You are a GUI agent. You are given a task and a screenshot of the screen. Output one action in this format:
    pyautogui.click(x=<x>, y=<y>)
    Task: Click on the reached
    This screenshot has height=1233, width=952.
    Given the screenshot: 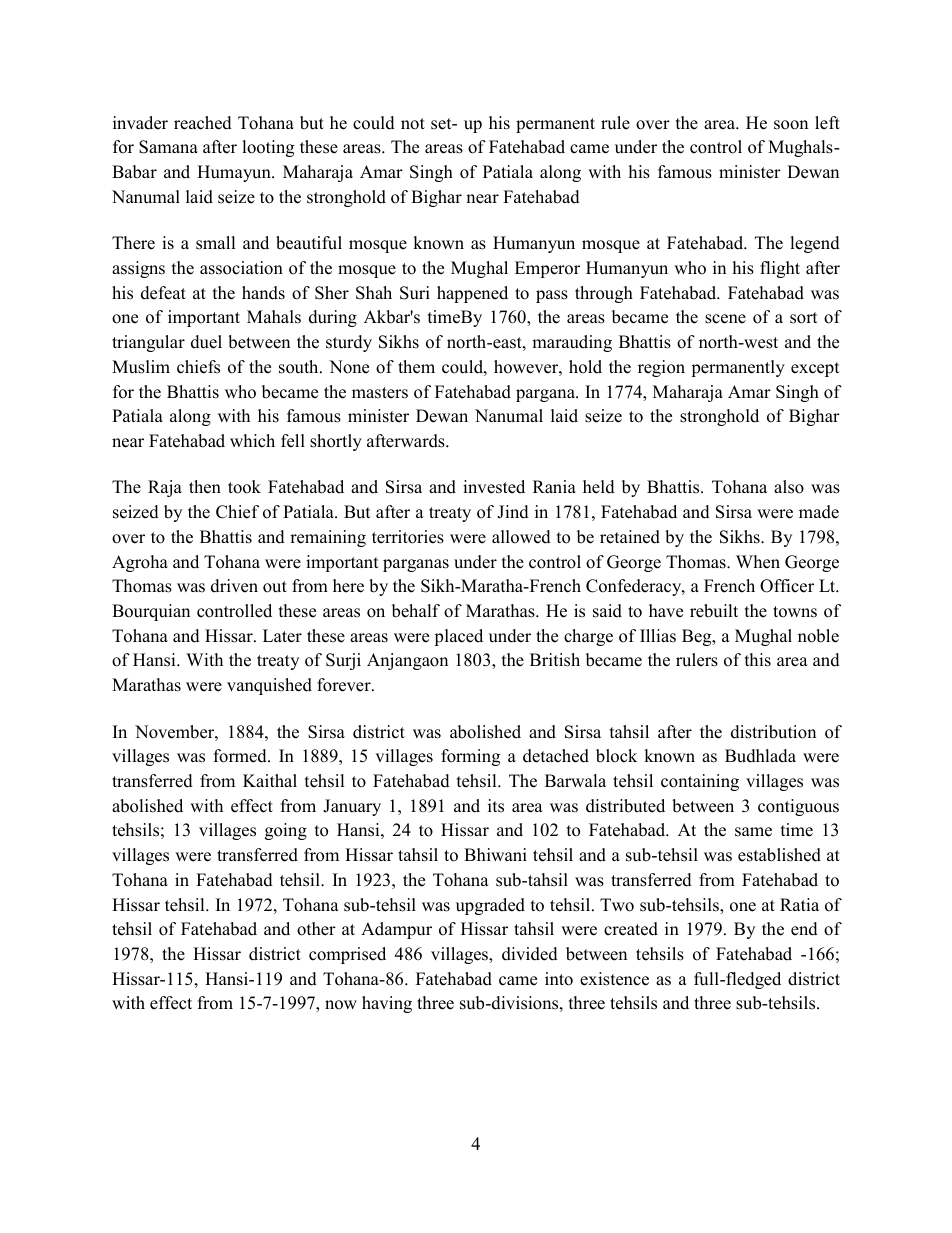 What is the action you would take?
    pyautogui.click(x=203, y=123)
